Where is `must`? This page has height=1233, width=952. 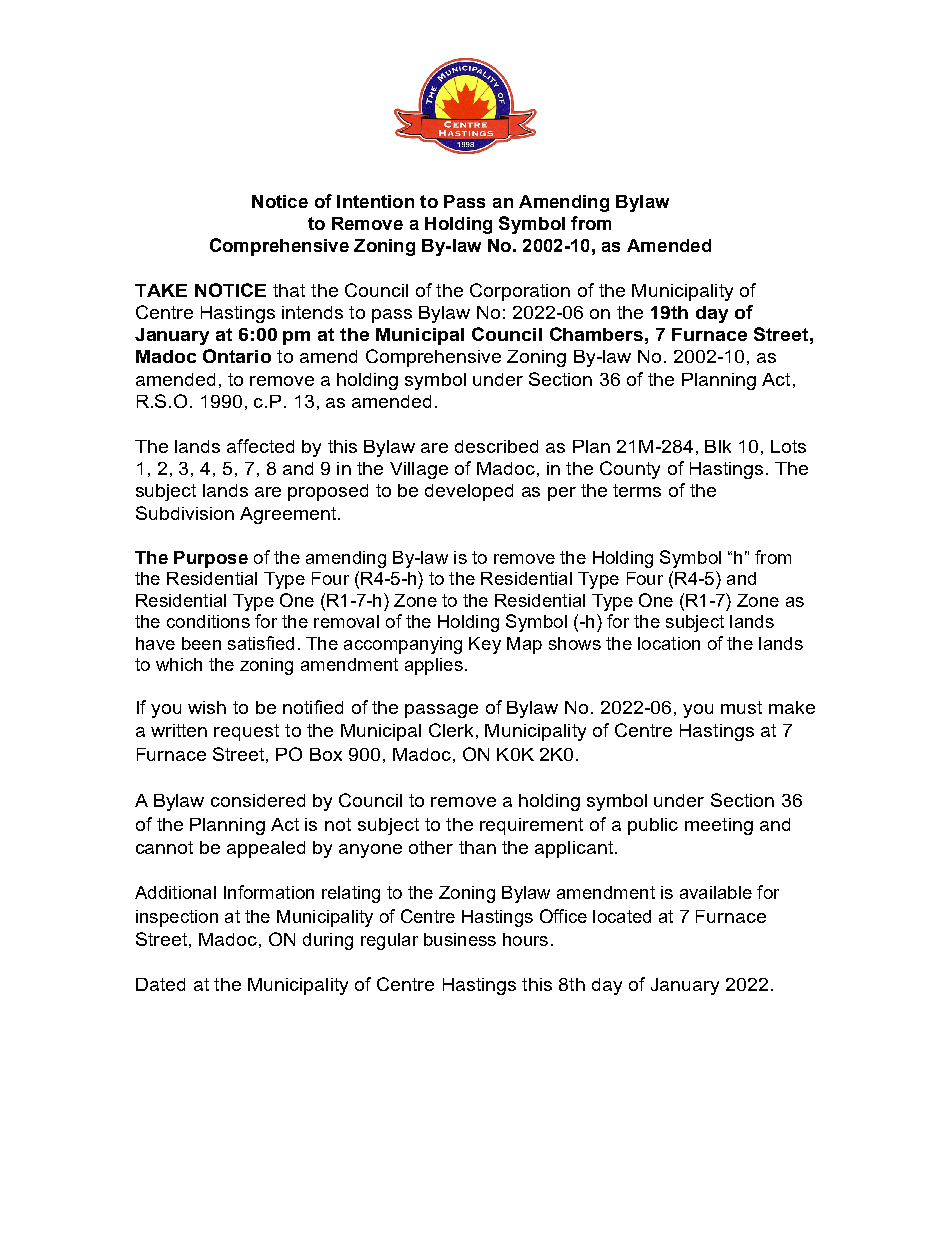 must is located at coordinates (741, 707).
